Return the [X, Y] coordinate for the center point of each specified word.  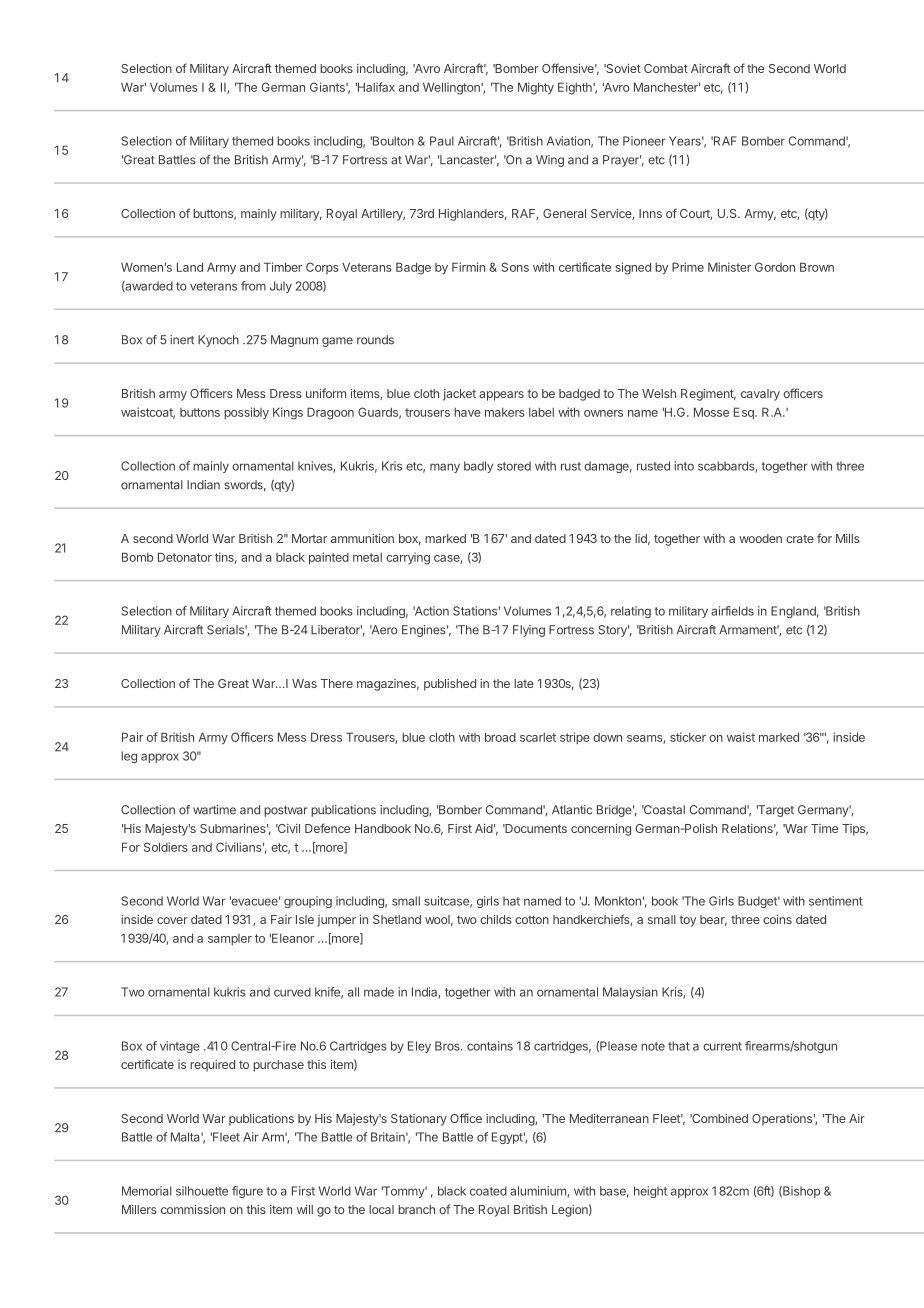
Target [775, 811]
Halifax [375, 87]
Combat [666, 68]
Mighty [536, 88]
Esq [745, 413]
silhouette [202, 1191]
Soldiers [166, 847]
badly [478, 467]
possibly [246, 413]
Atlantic [572, 810]
